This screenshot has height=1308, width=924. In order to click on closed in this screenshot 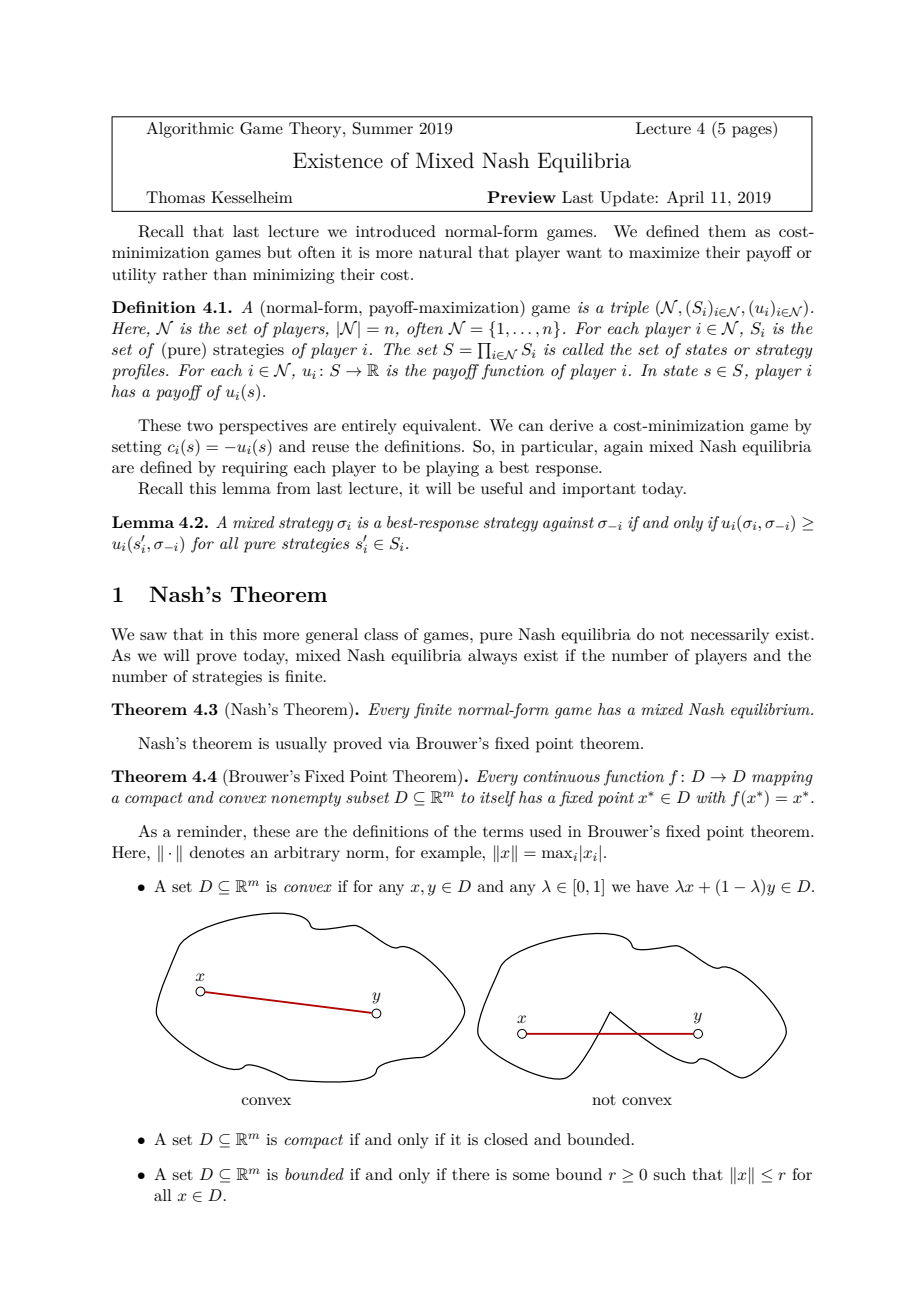, I will do `click(506, 1139)`.
